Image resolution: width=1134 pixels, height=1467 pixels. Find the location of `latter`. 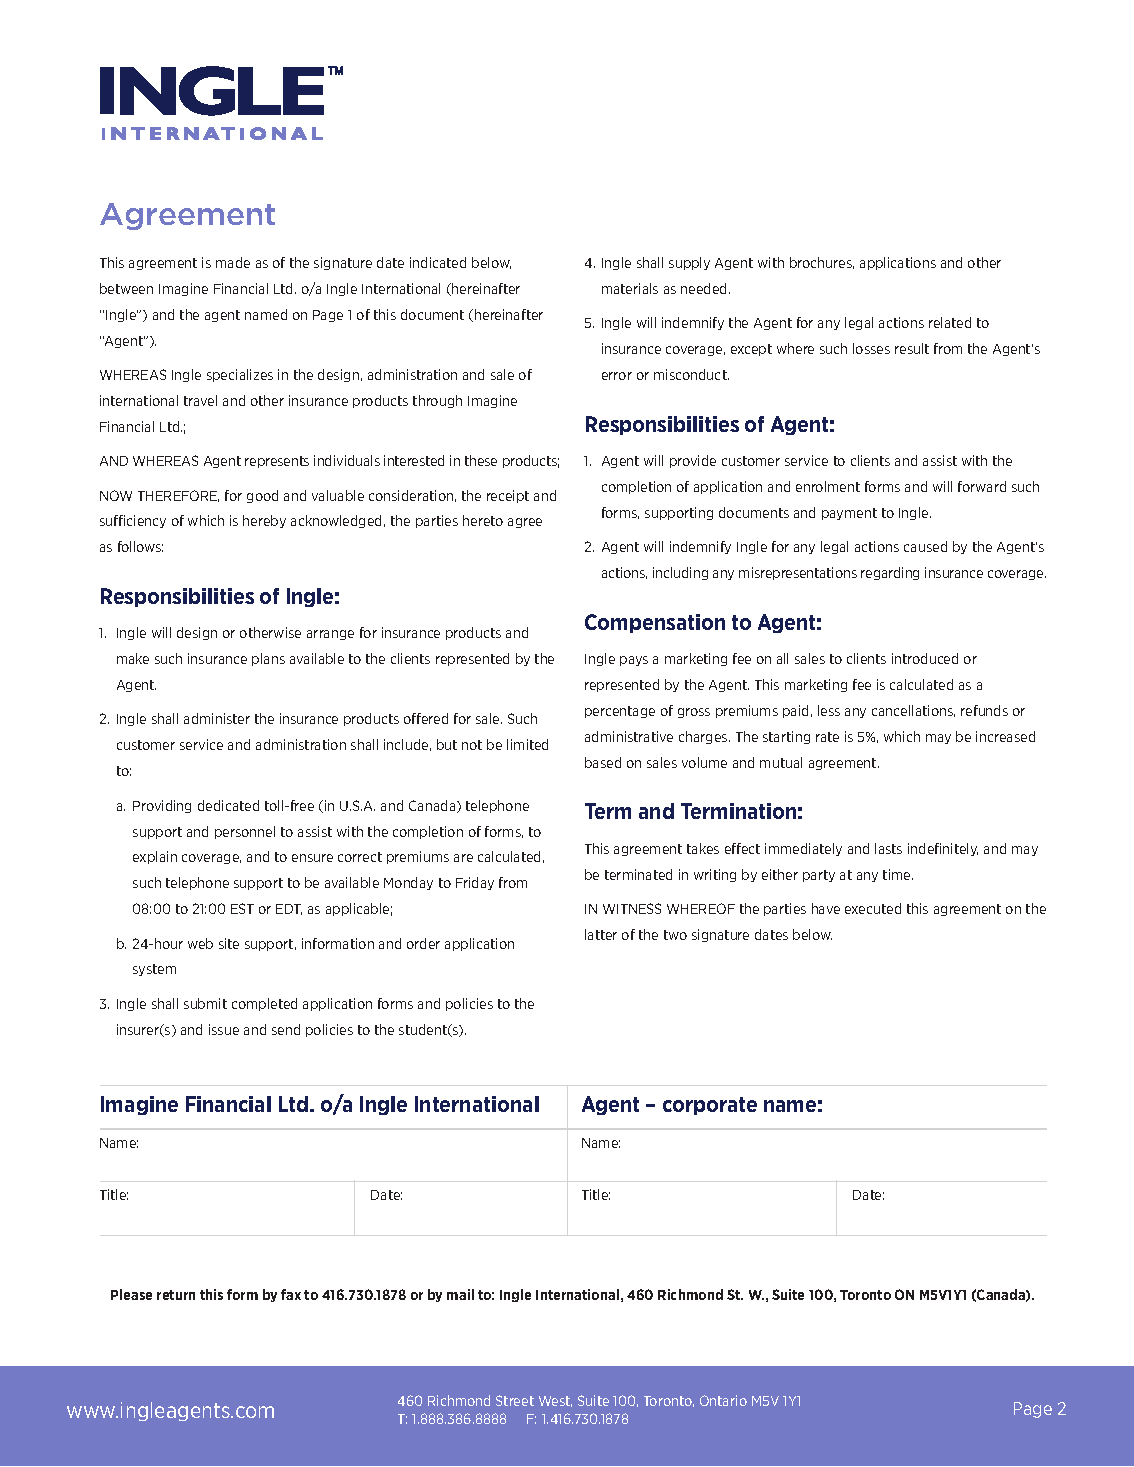

latter is located at coordinates (601, 934).
